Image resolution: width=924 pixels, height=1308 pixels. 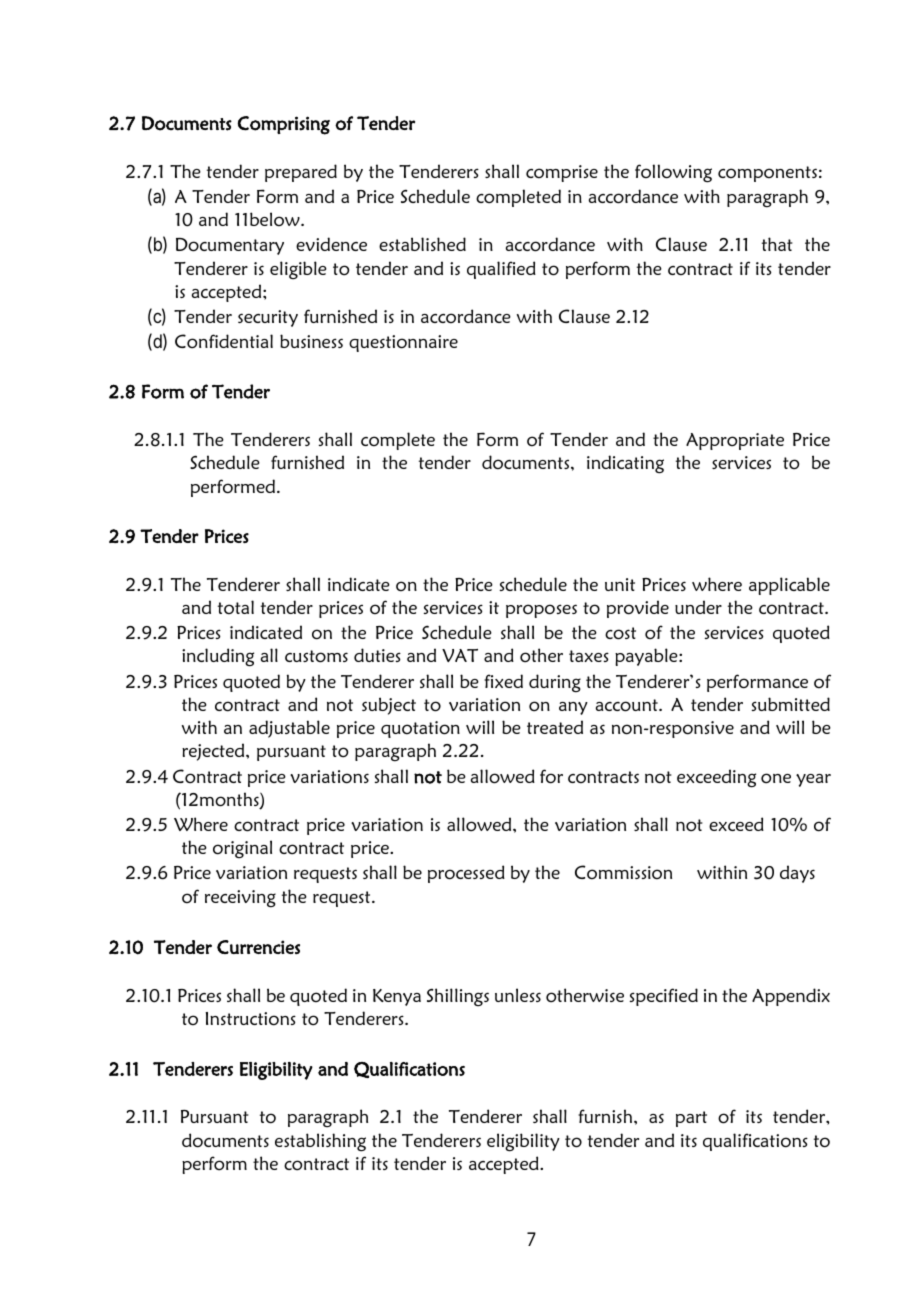 I want to click on treated, so click(x=555, y=727).
